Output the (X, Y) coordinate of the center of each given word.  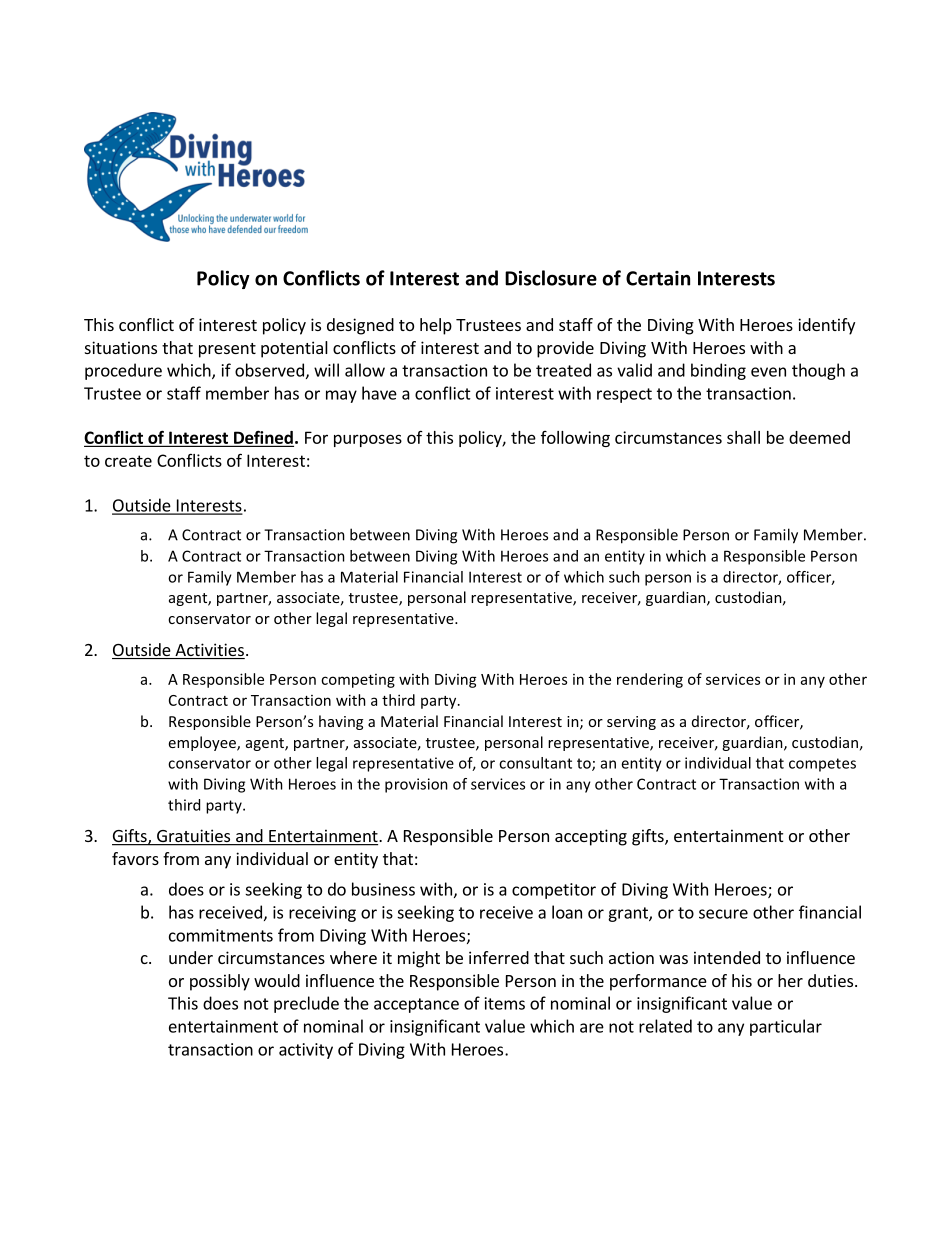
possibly (220, 982)
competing (358, 681)
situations (121, 347)
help (436, 326)
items (505, 1003)
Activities (209, 651)
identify (826, 326)
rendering (650, 680)
